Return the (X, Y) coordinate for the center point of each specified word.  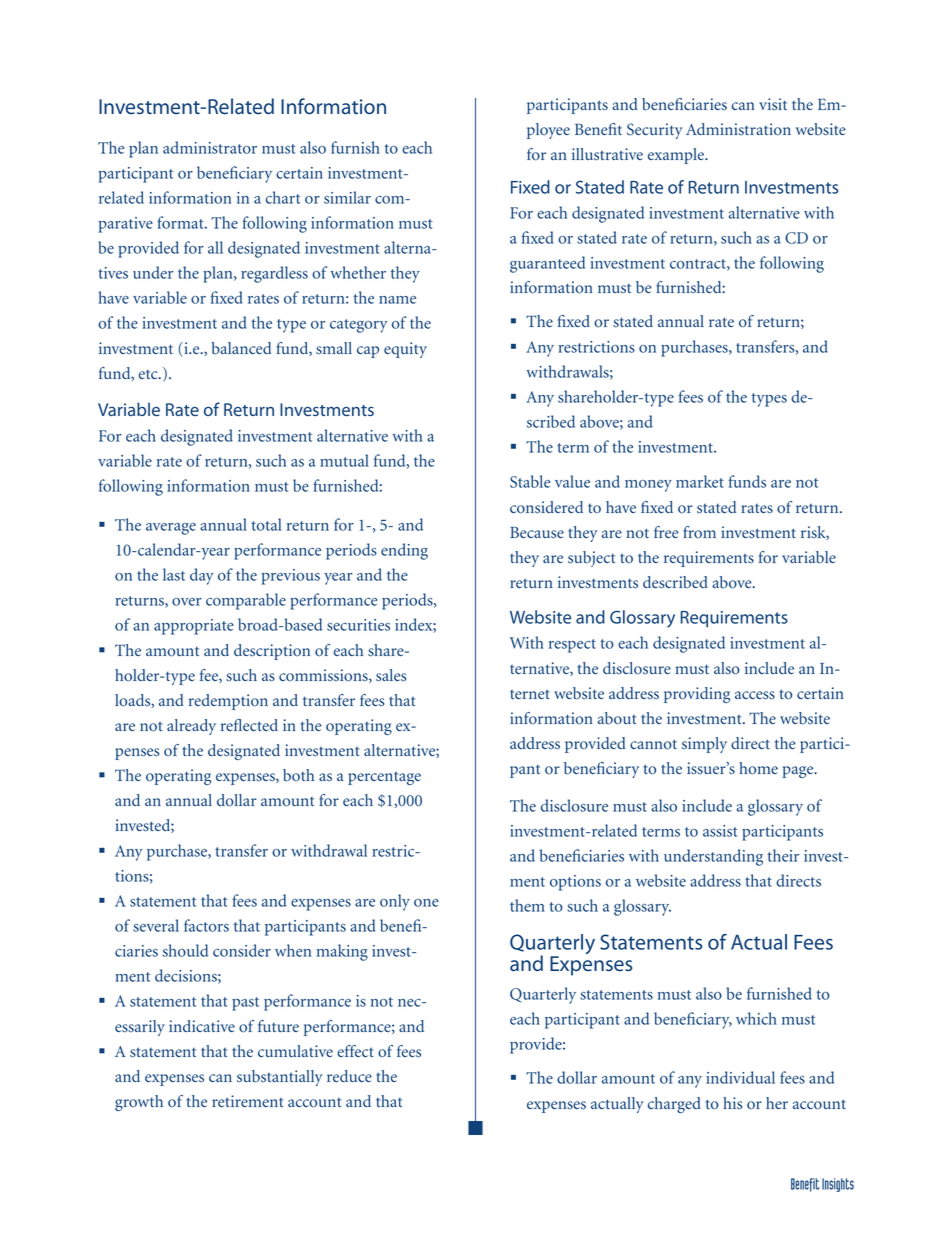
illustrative (607, 154)
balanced (241, 348)
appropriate (194, 627)
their (783, 855)
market (700, 481)
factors (206, 925)
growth (139, 1103)
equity (405, 350)
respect (572, 646)
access (755, 695)
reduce (349, 1076)
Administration (738, 129)
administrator (210, 147)
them (527, 905)
